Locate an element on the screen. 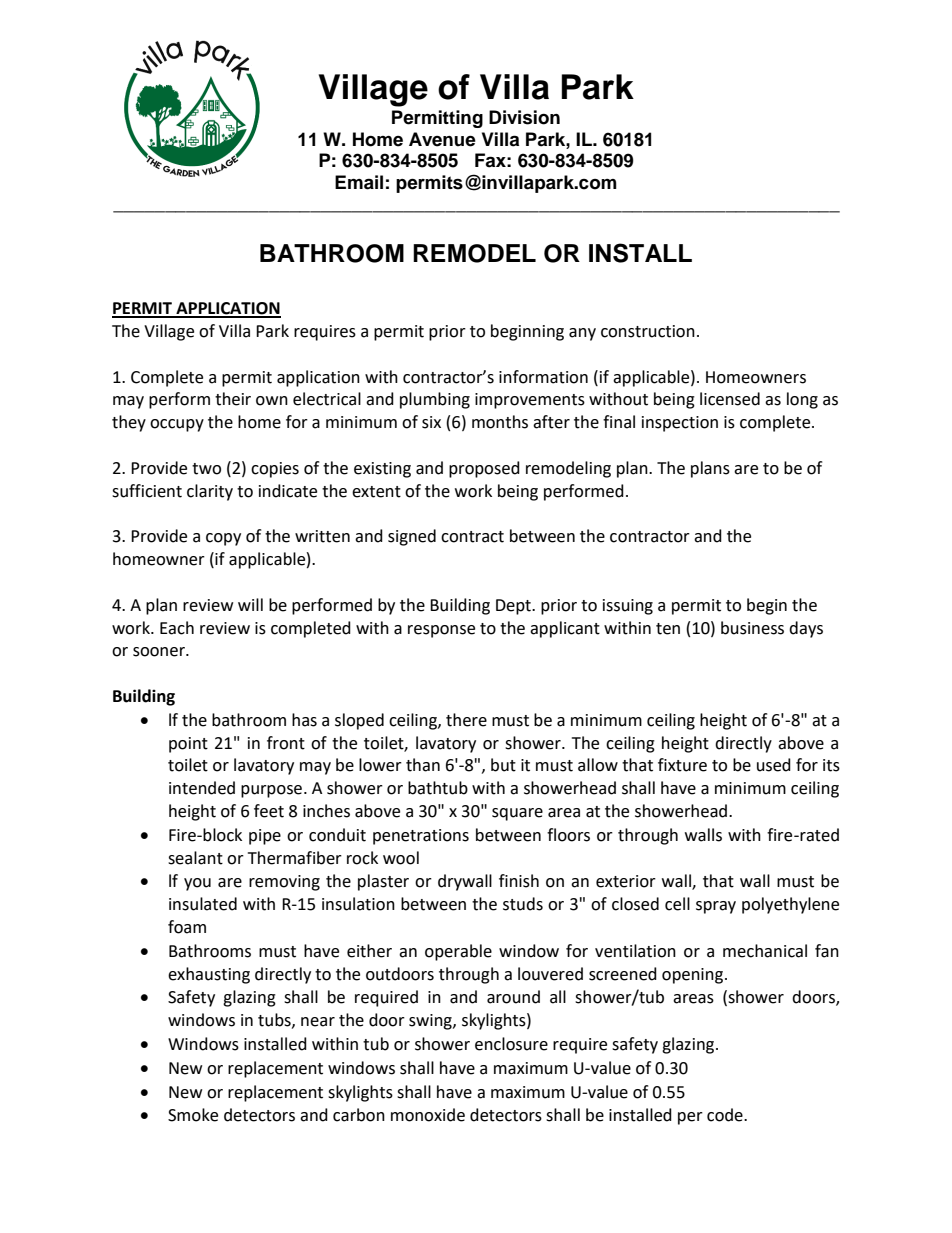 The width and height of the screenshot is (952, 1233). used is located at coordinates (774, 765).
